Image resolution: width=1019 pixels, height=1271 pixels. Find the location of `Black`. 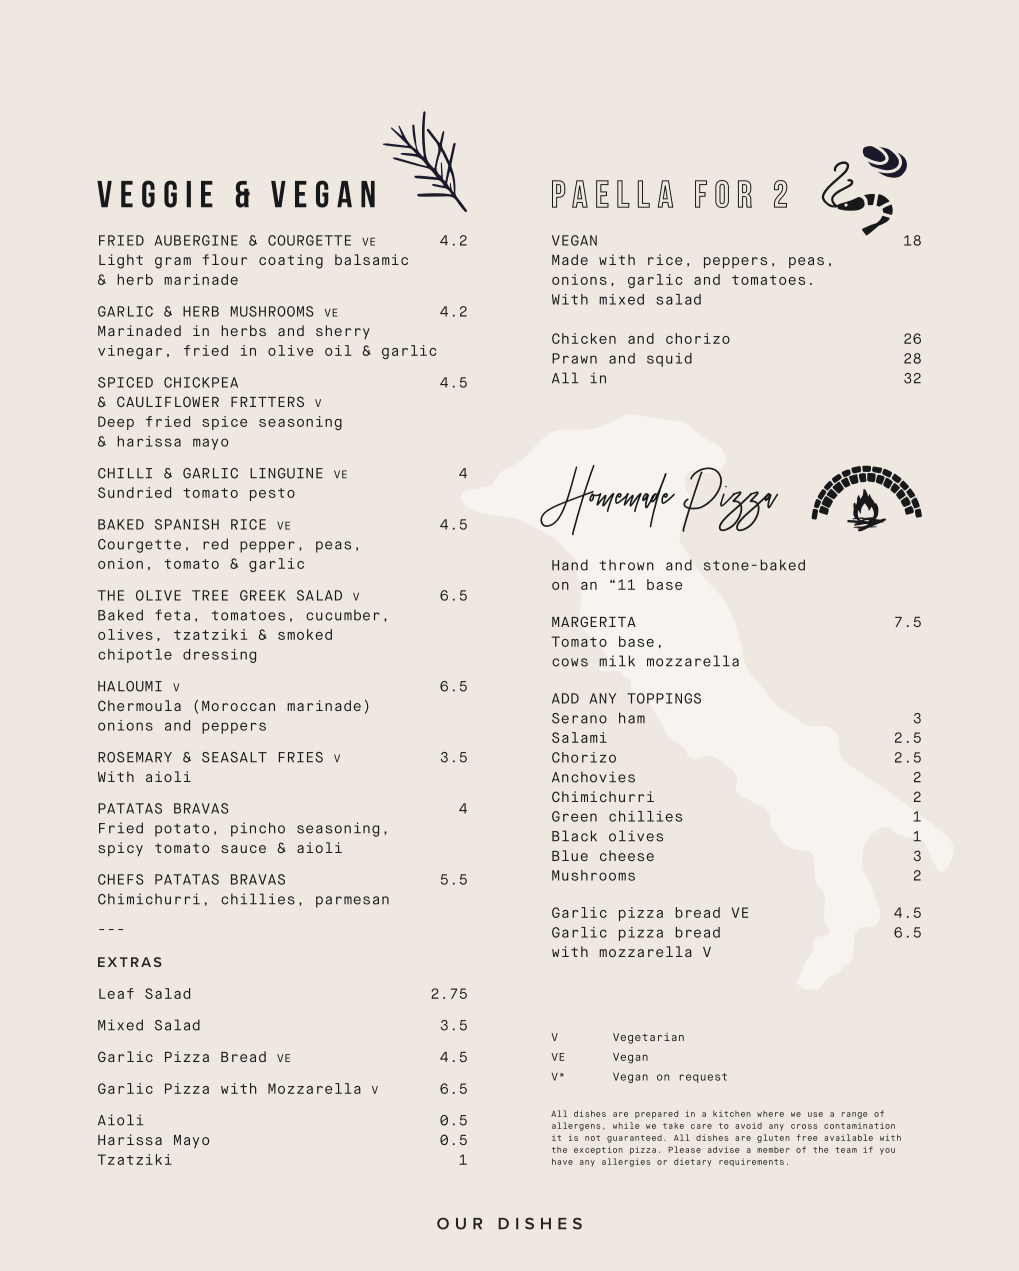

Black is located at coordinates (574, 836).
